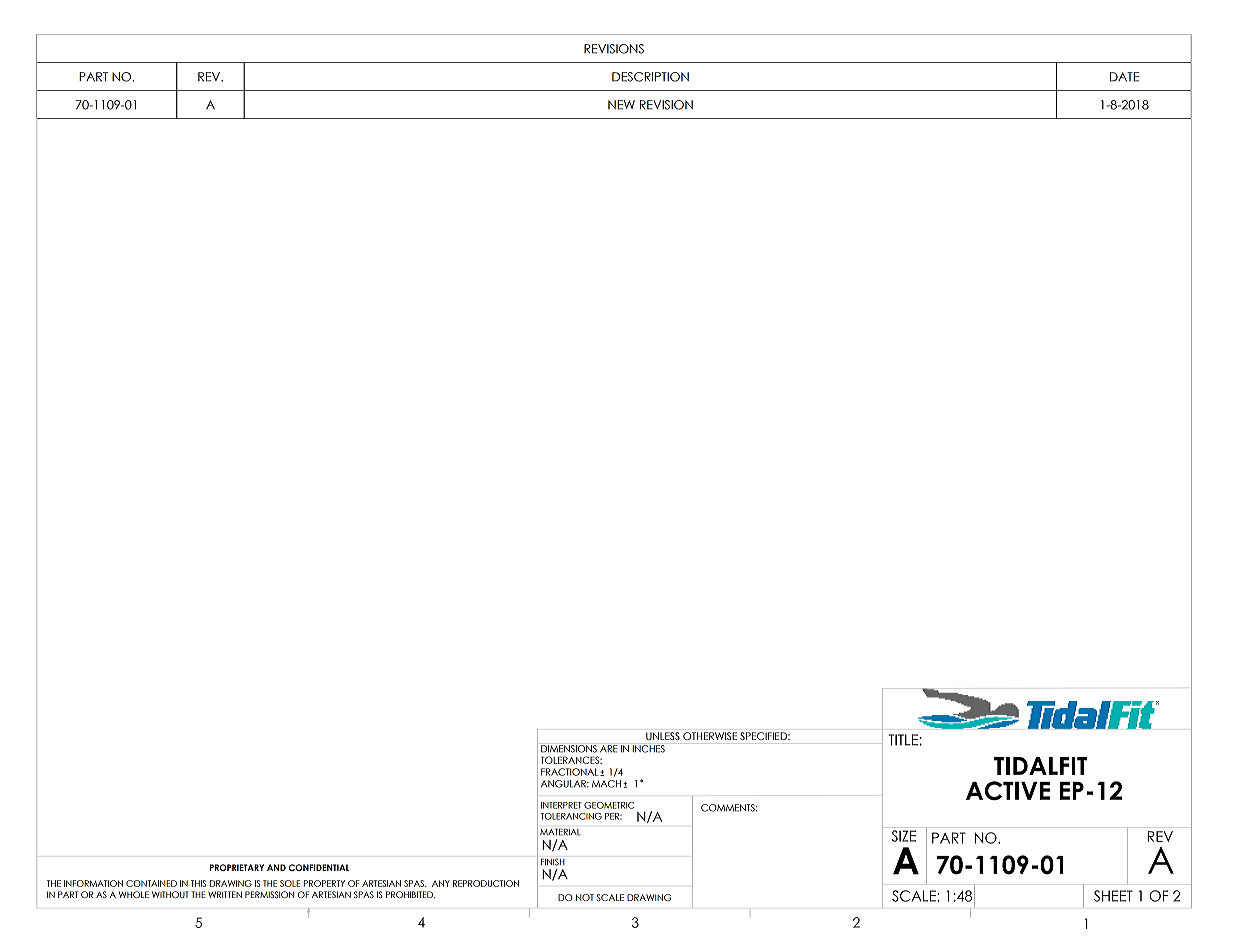 The height and width of the page is (952, 1233). I want to click on DATE, so click(1124, 77).
